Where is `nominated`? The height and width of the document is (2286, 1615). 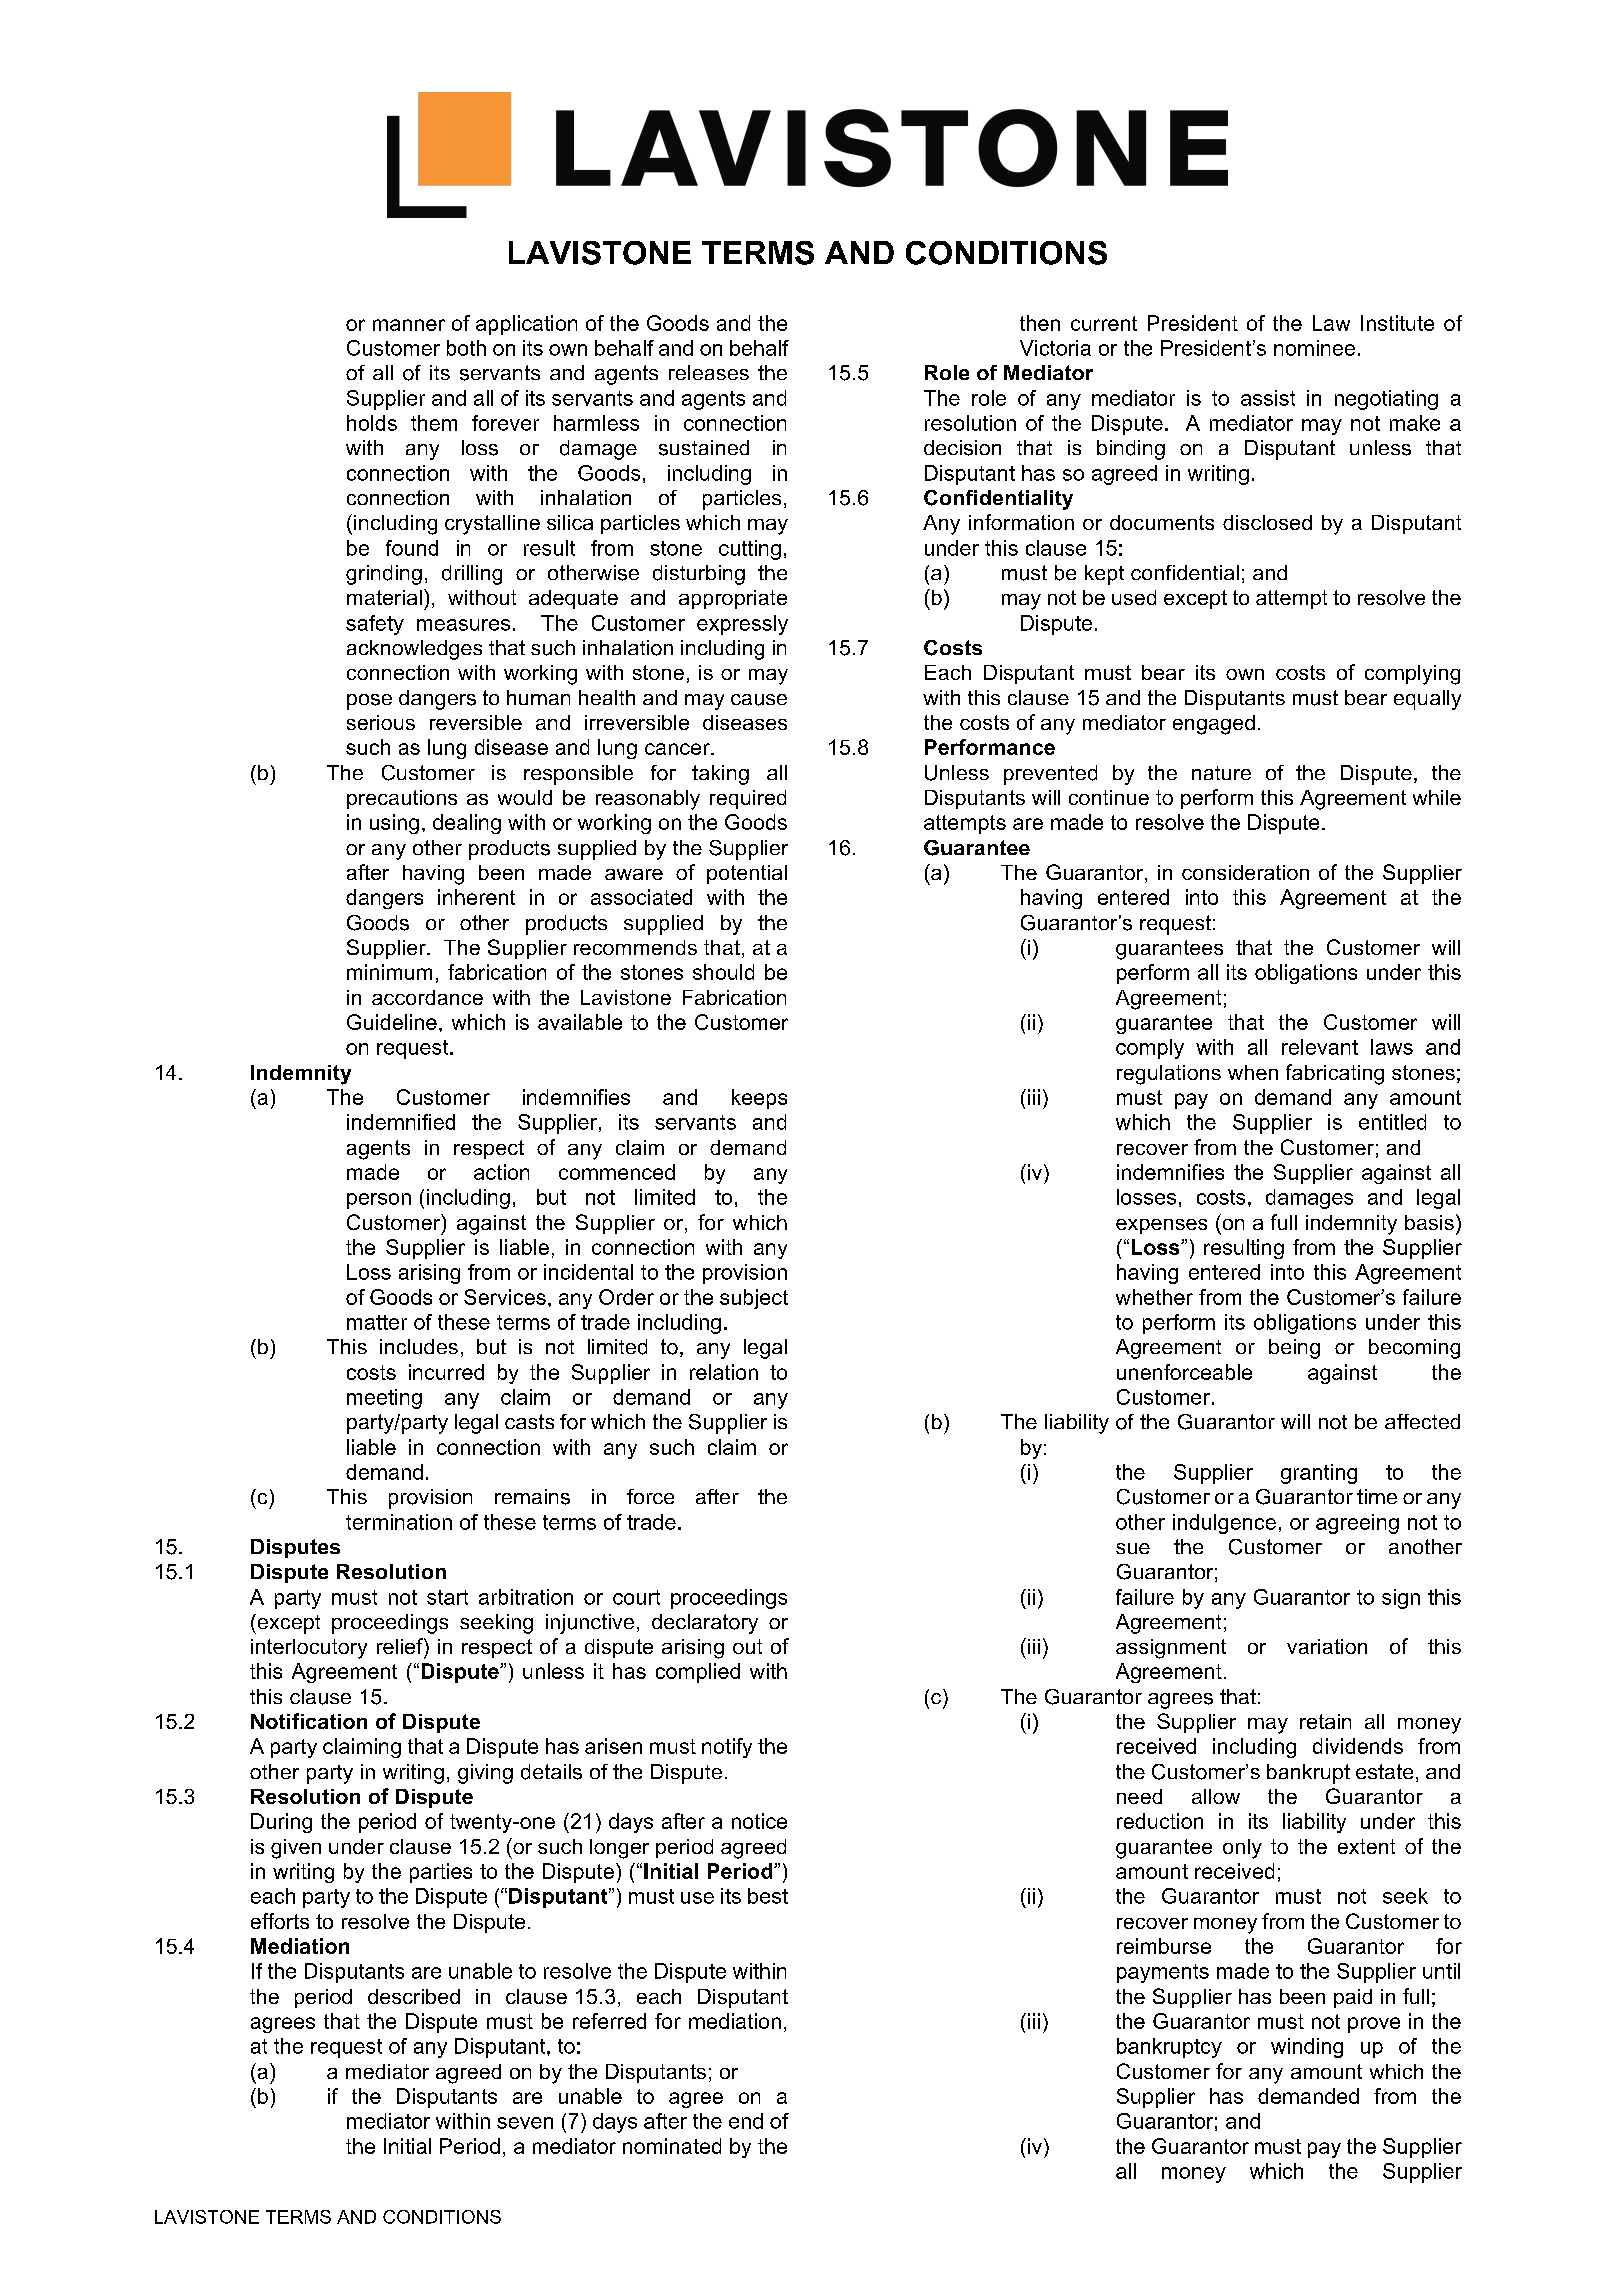 nominated is located at coordinates (672, 2146).
